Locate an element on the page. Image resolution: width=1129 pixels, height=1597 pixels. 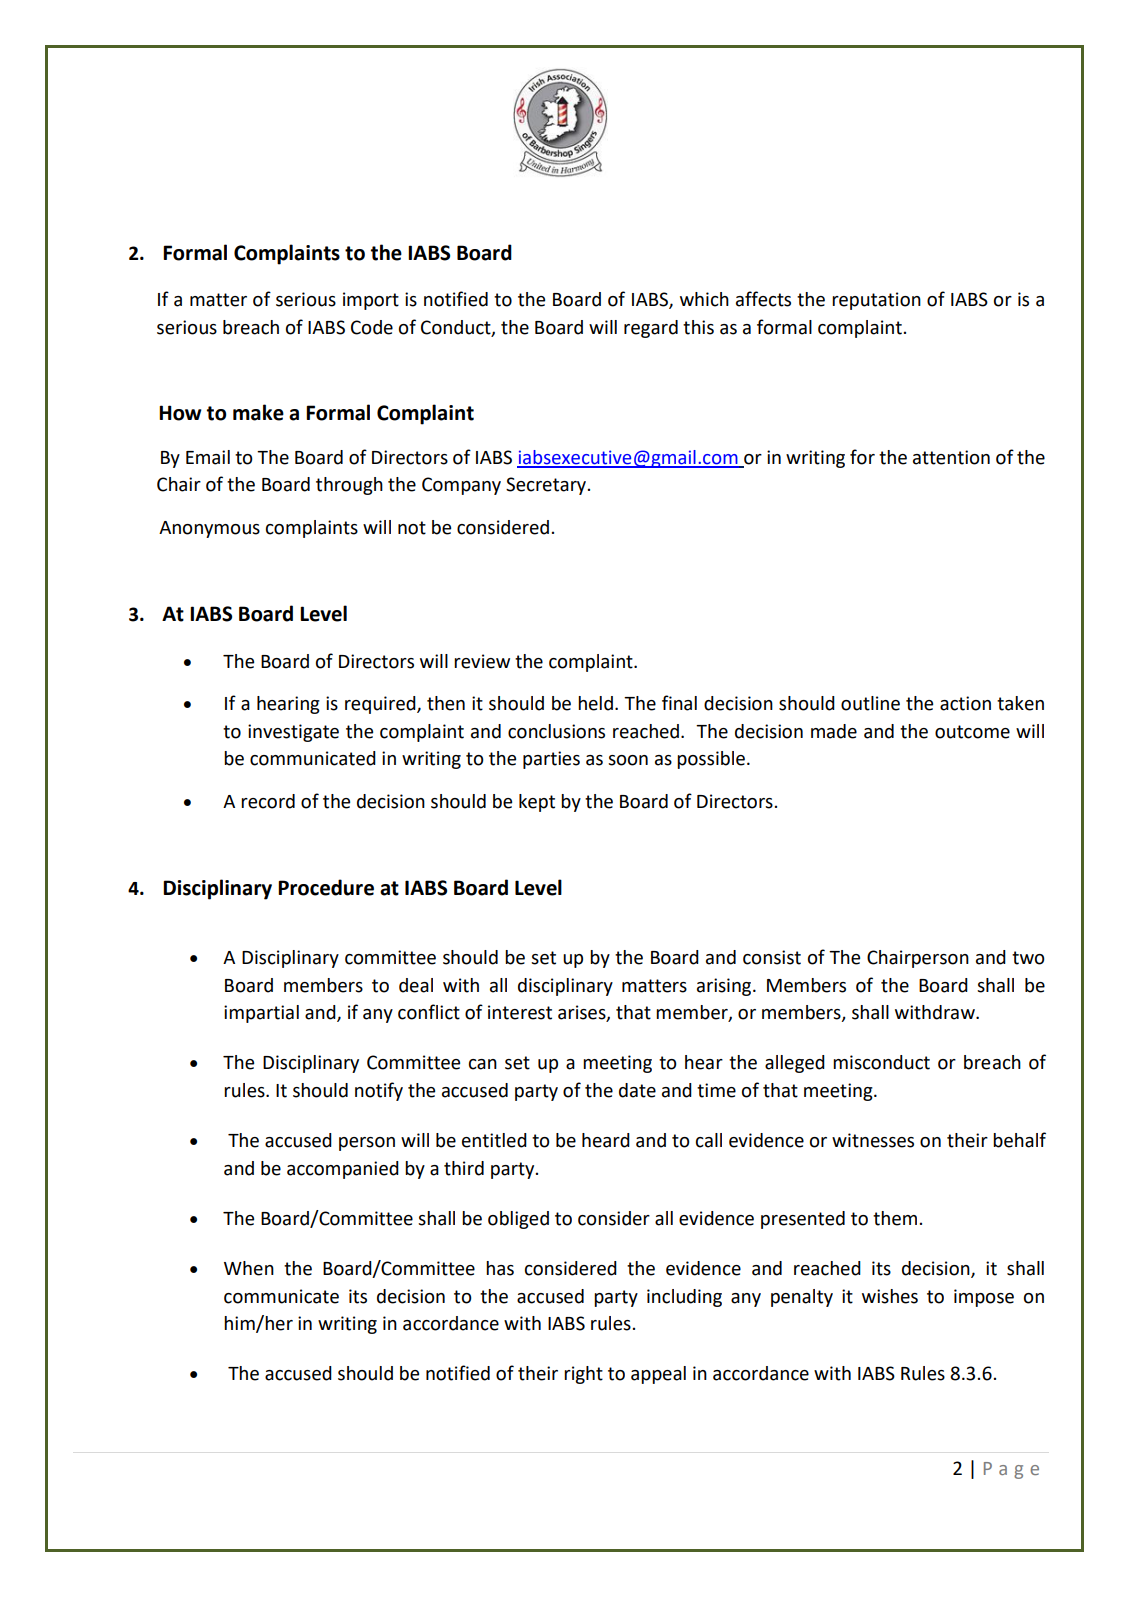
wishes is located at coordinates (890, 1296).
